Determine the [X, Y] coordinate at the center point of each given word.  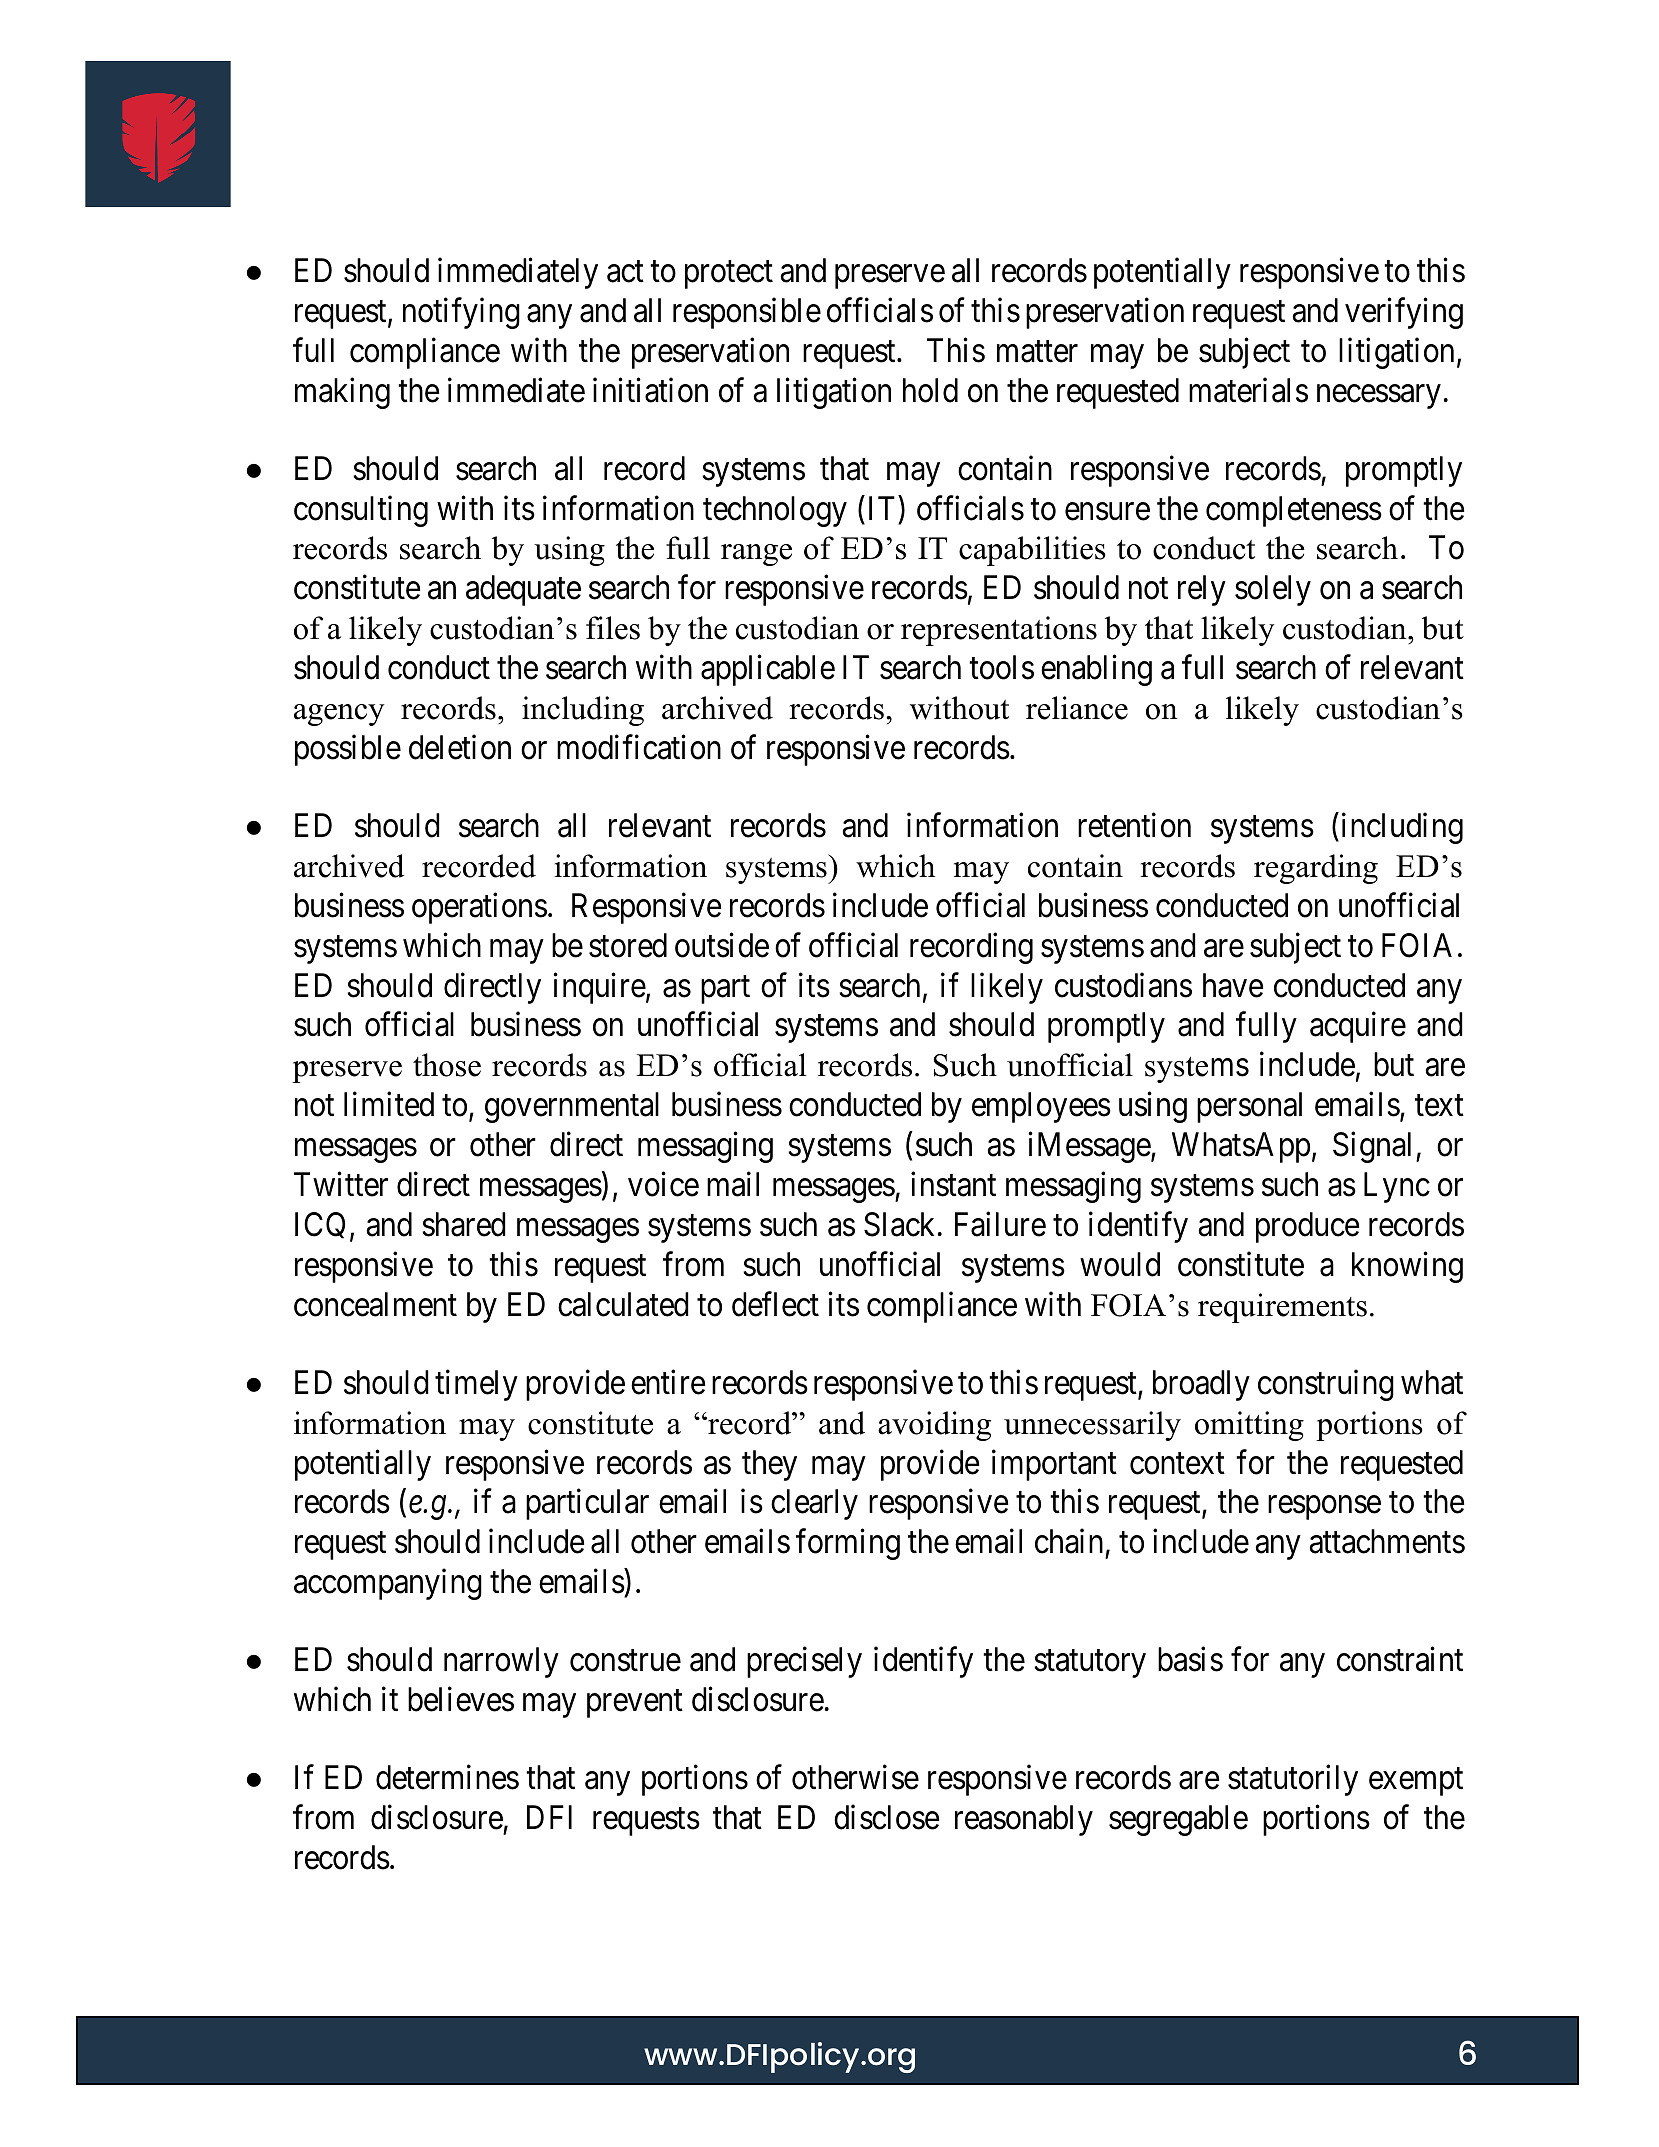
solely [1273, 590]
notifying [461, 313]
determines [447, 1777]
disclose [886, 1817]
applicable [768, 670]
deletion [460, 747]
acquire [1358, 1027]
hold [930, 390]
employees [1041, 1107]
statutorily [1293, 1780]
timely [476, 1385]
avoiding [934, 1426]
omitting [1249, 1426]
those [447, 1065]
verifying [1404, 313]
